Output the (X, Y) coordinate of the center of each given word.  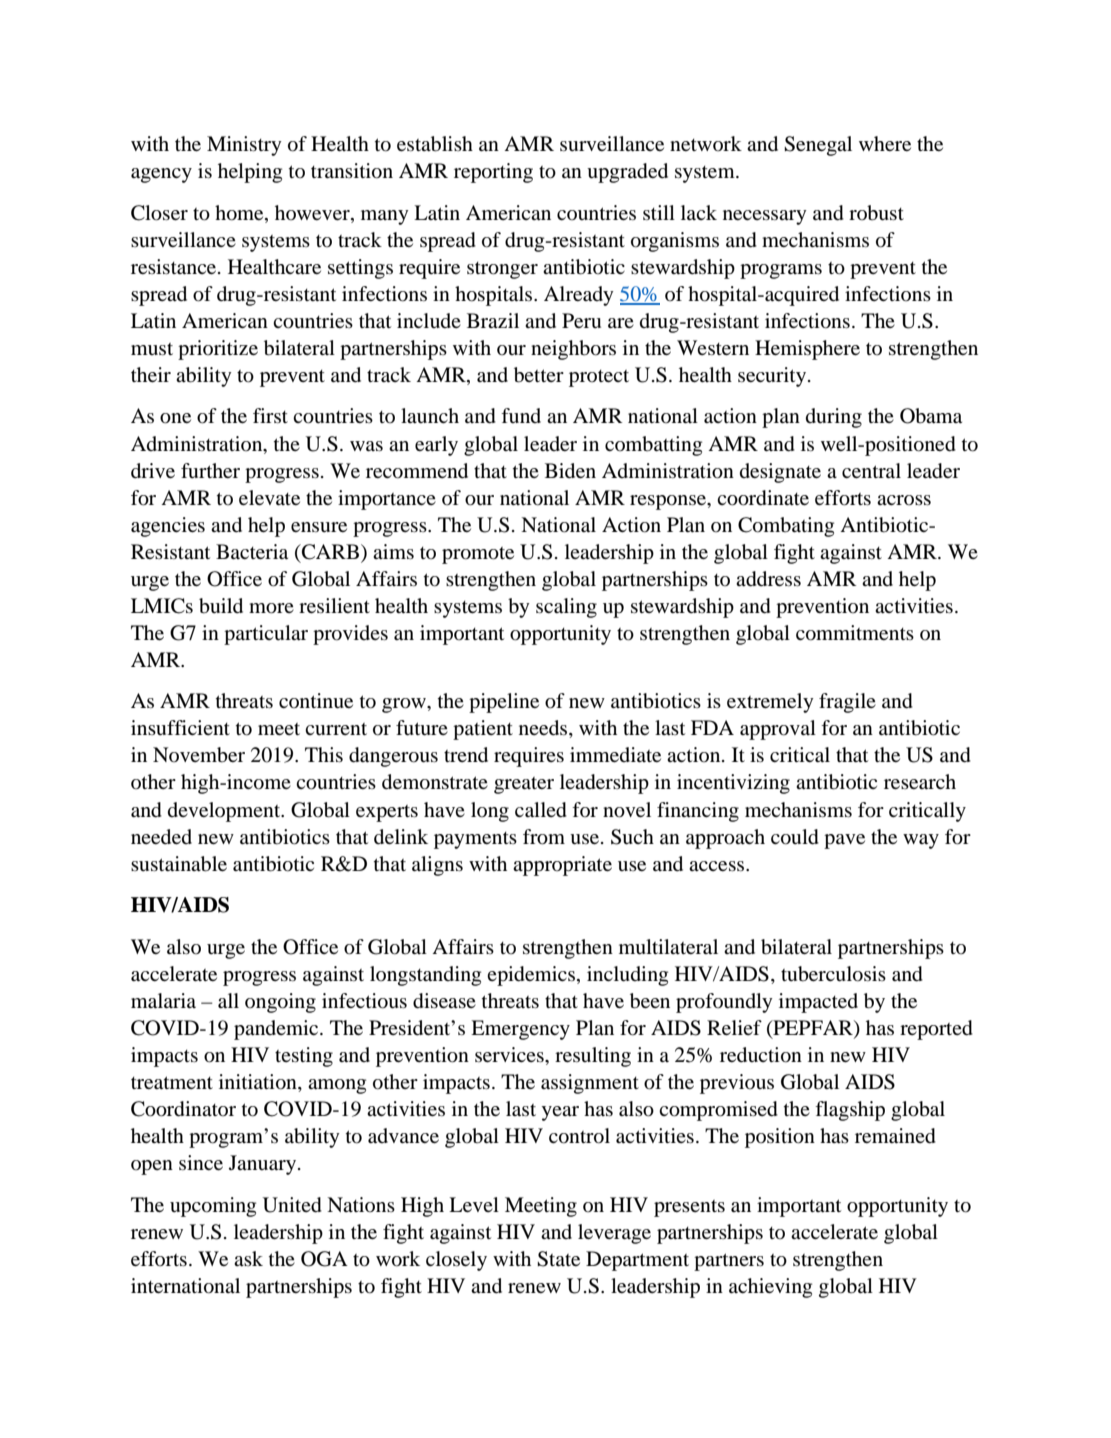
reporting (493, 173)
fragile (847, 703)
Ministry (244, 146)
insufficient (180, 727)
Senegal (818, 146)
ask (248, 1258)
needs (544, 729)
